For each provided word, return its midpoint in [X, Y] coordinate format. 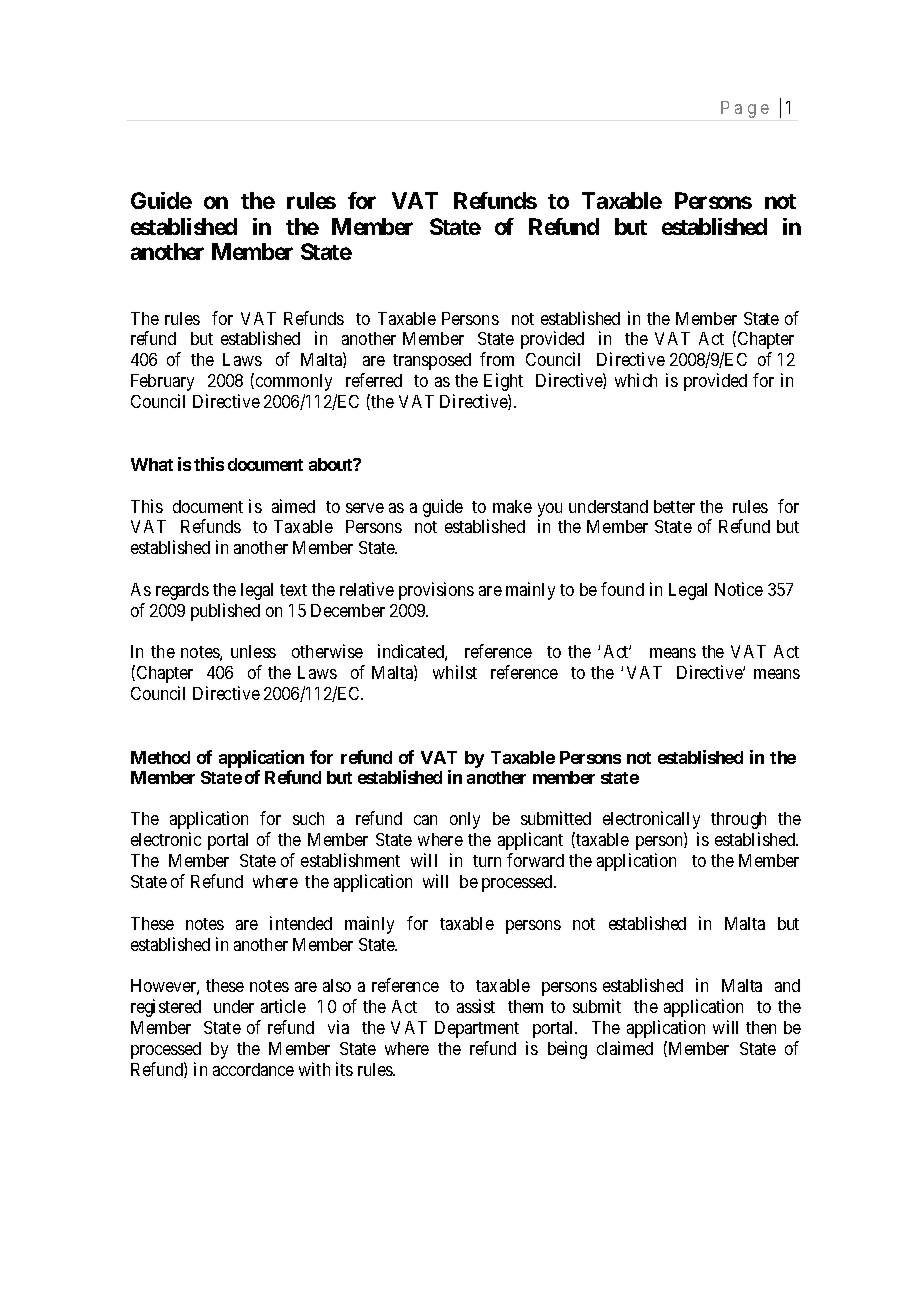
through [738, 820]
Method [160, 757]
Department [477, 1029]
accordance [253, 1069]
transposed [432, 361]
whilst [455, 672]
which [636, 380]
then [761, 1027]
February [162, 382]
